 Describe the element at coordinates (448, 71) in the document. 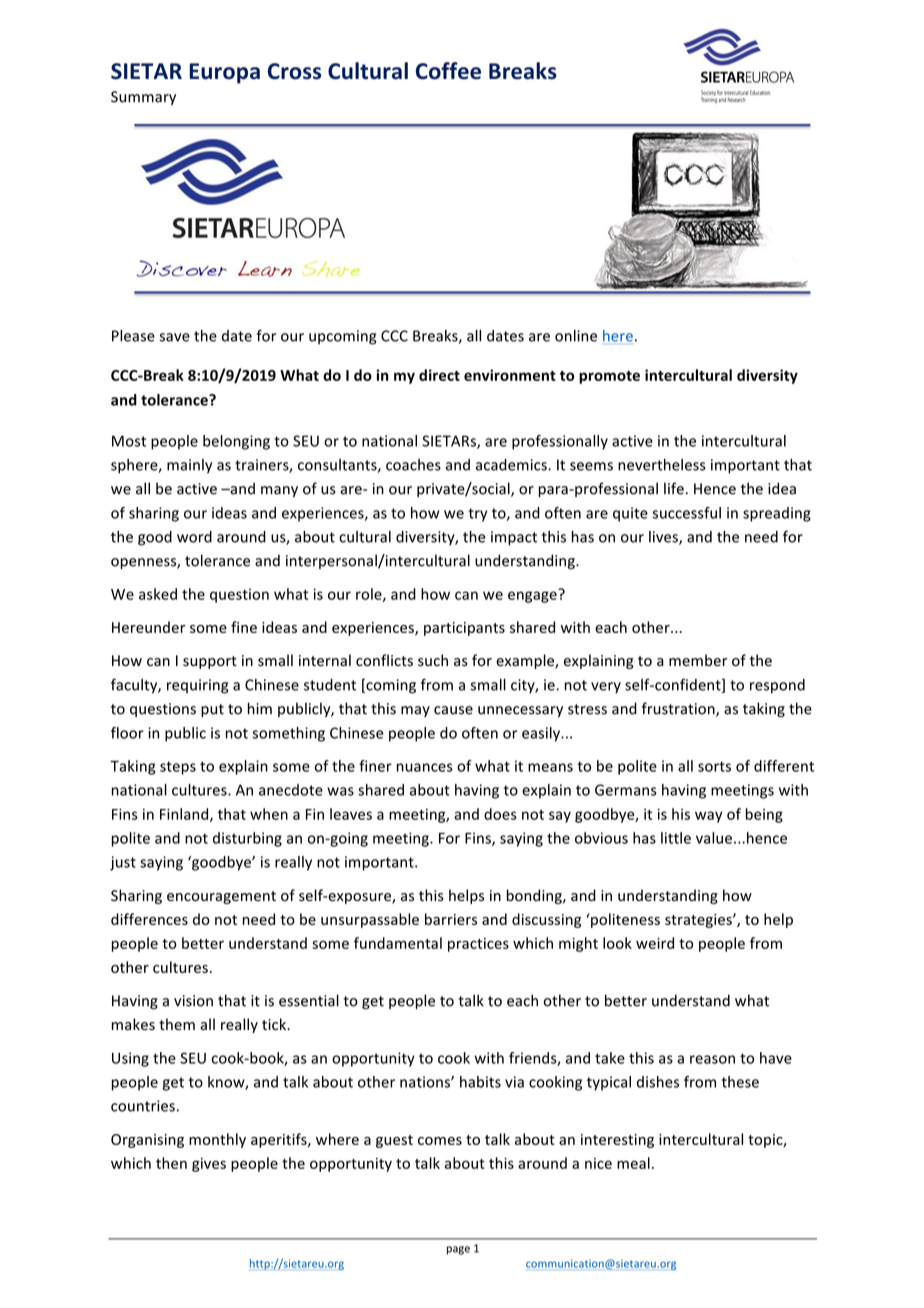

I see `Coffee` at that location.
